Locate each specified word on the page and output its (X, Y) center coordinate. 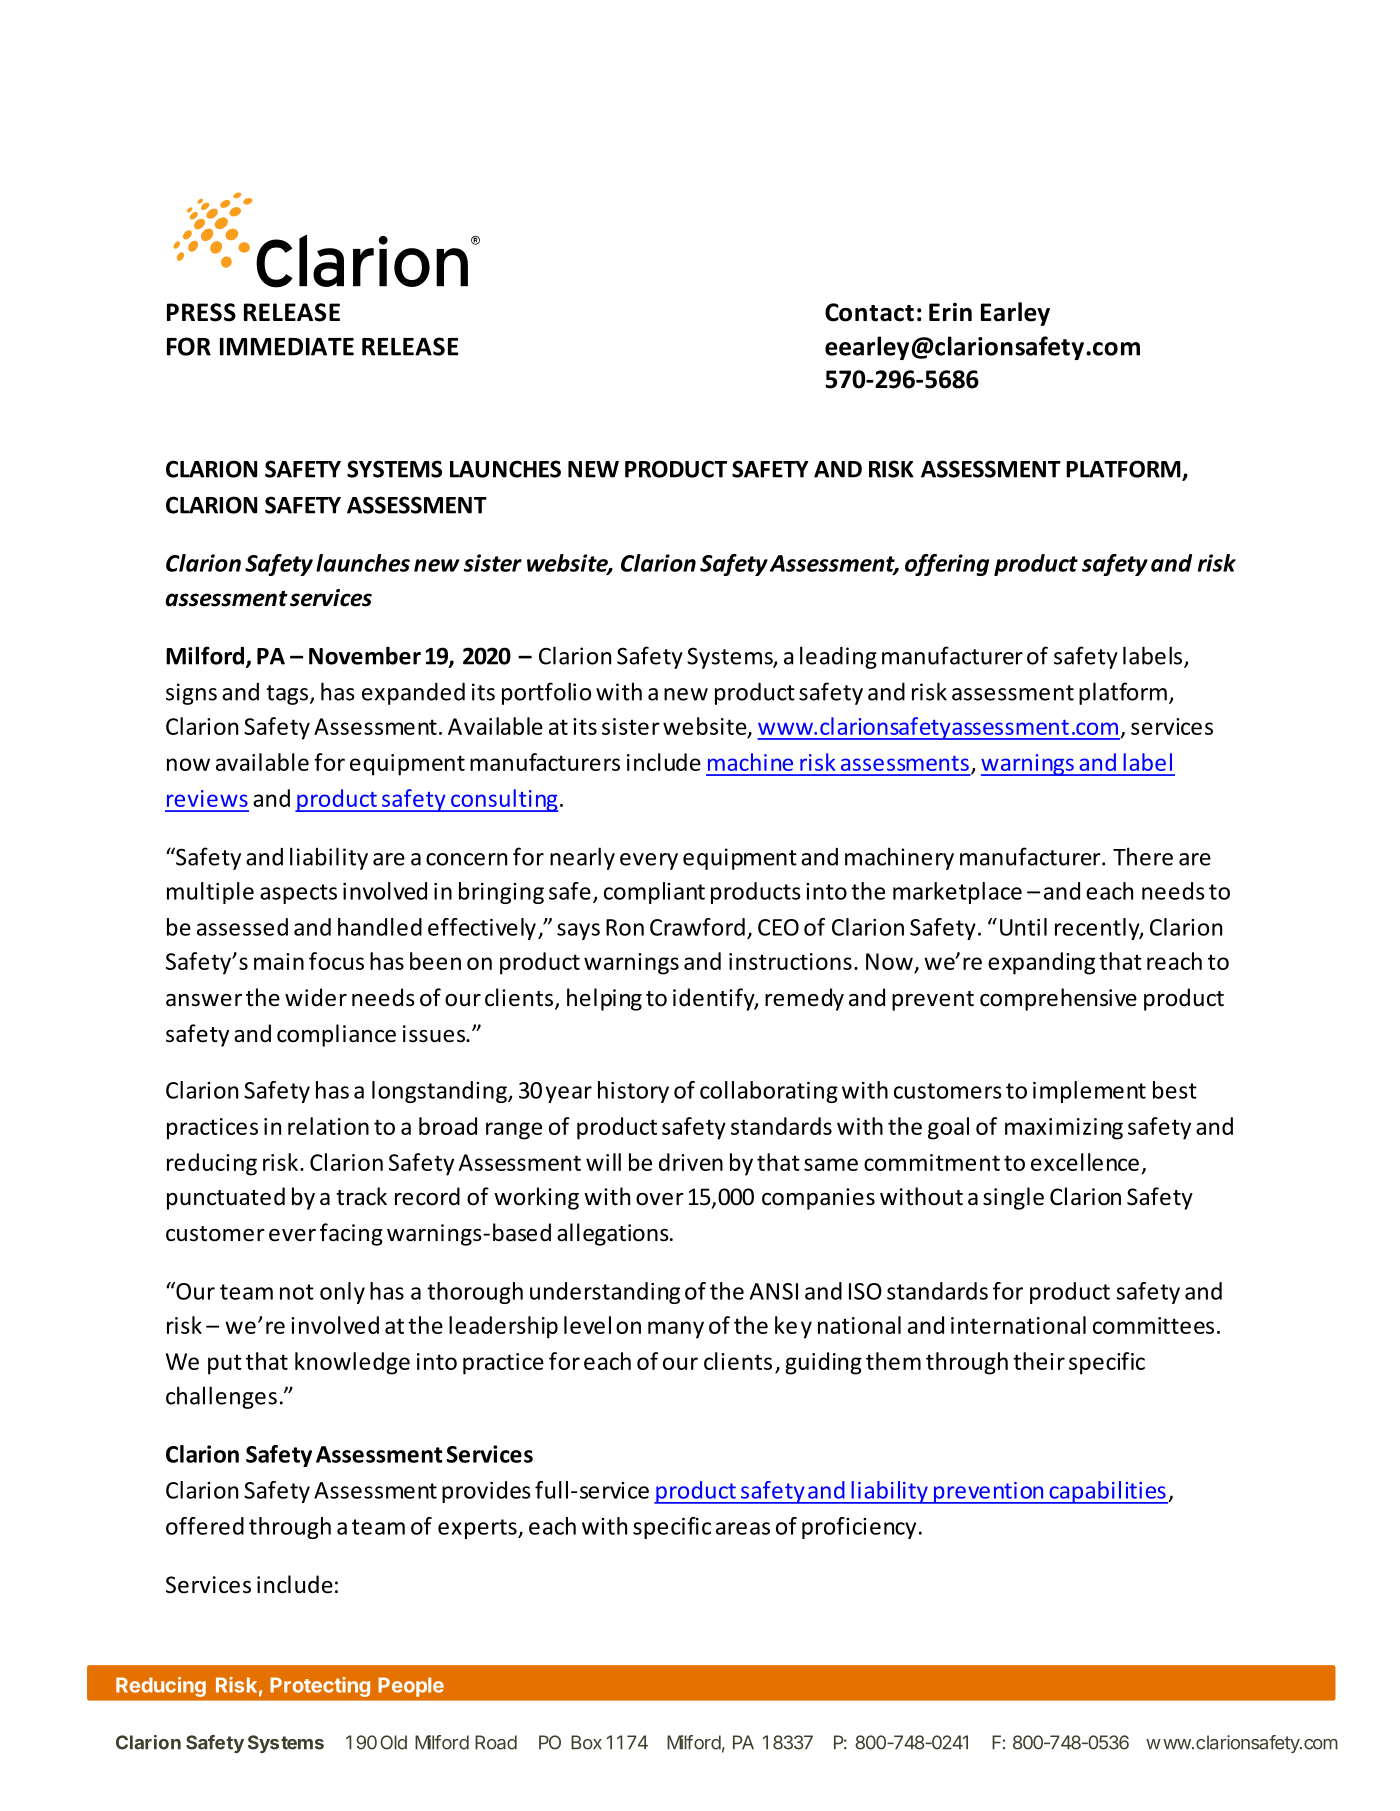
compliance (336, 1035)
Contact (869, 312)
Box (586, 1742)
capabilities (1107, 1492)
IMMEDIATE (287, 347)
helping (604, 999)
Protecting (320, 1687)
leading (838, 657)
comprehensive (1058, 999)
